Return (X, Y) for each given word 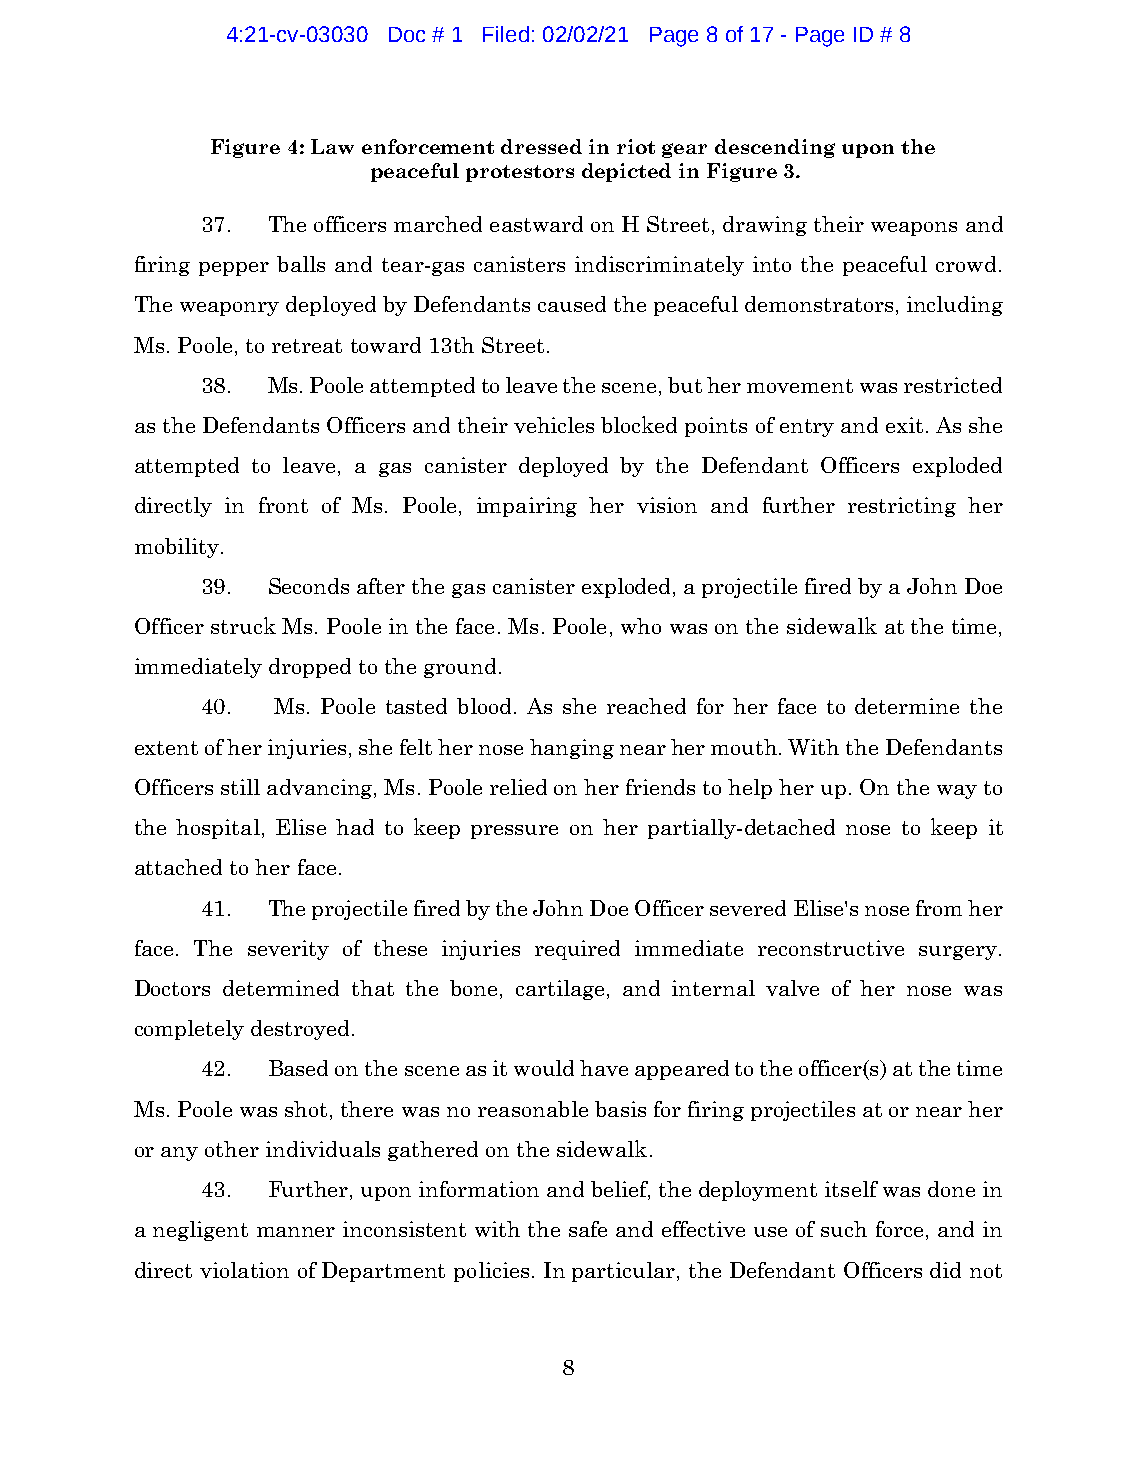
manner (296, 1232)
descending (775, 148)
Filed (506, 34)
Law (332, 146)
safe (588, 1229)
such (844, 1229)
